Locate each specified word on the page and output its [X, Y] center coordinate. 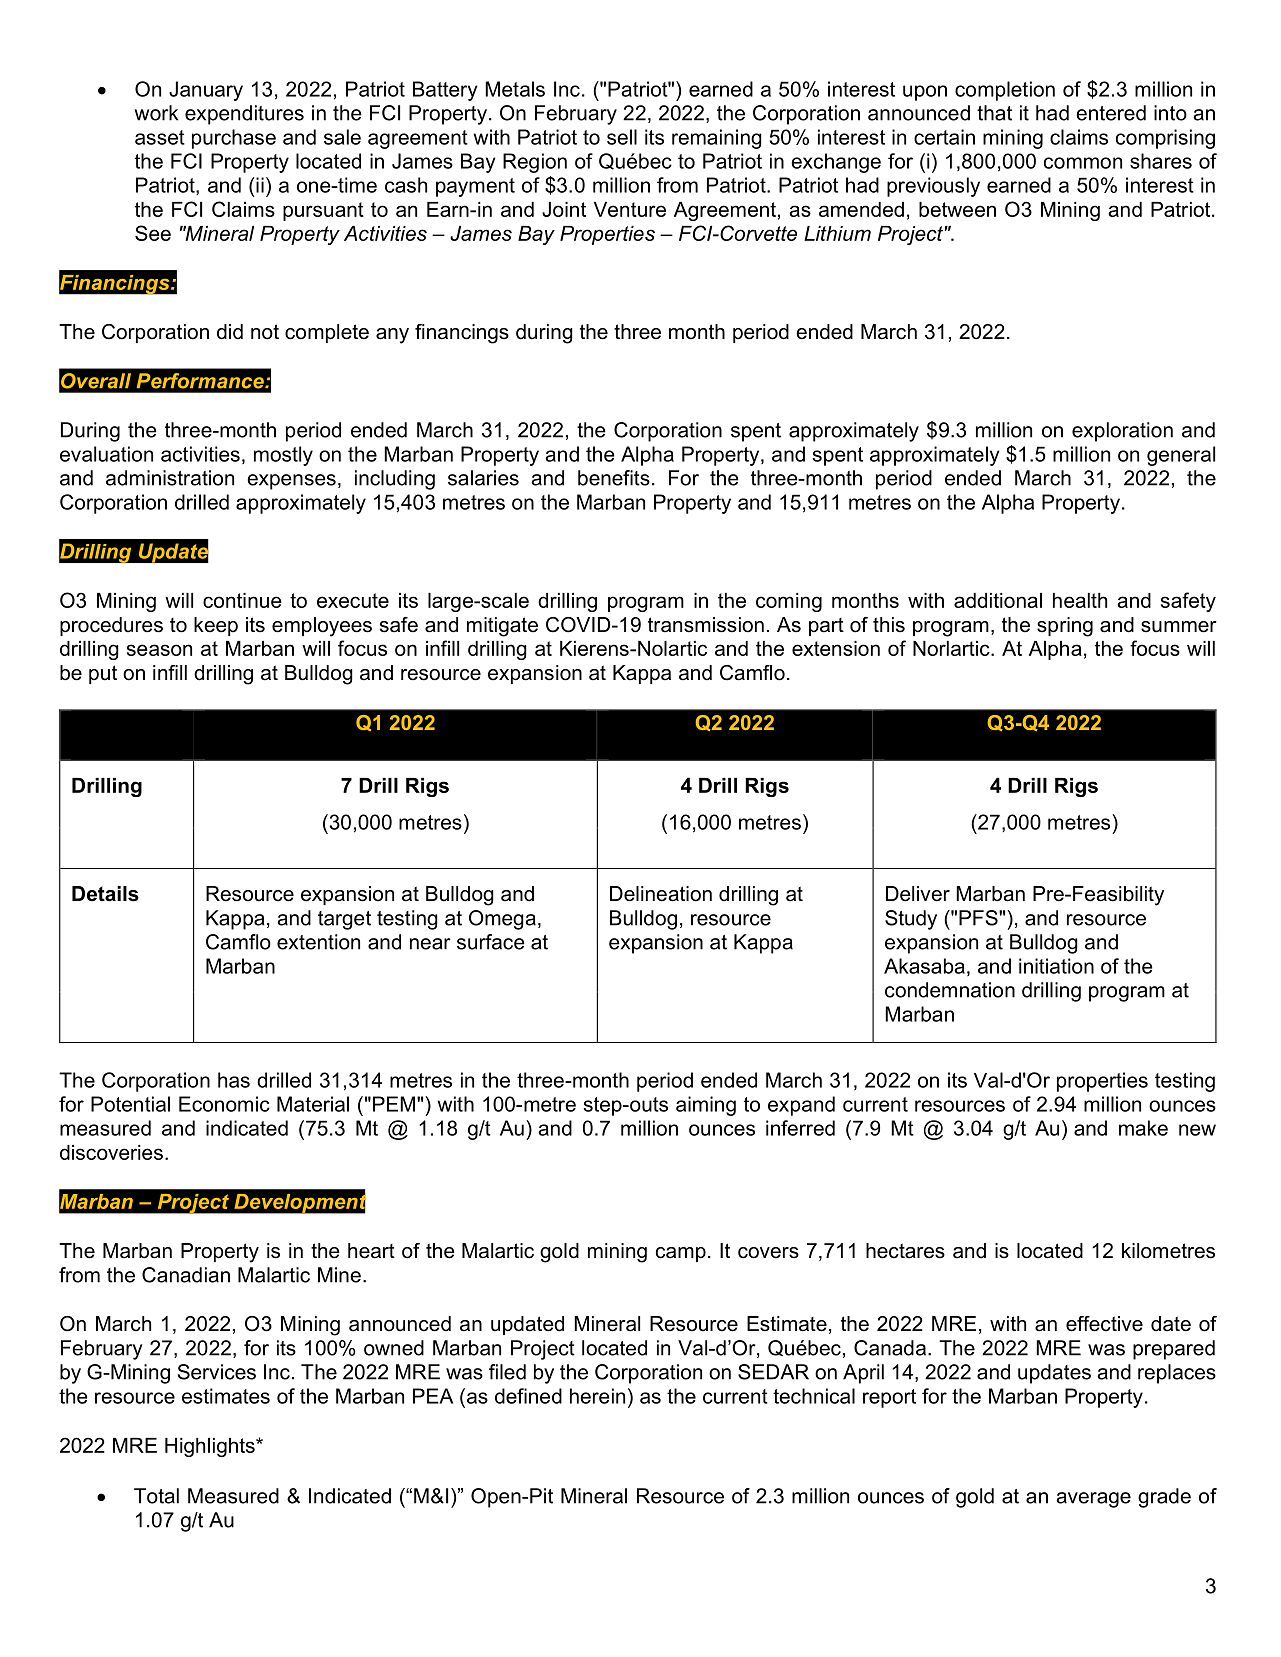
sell [622, 137]
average [1093, 1500]
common [1083, 163]
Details [105, 894]
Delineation [661, 894]
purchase [234, 139]
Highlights [211, 1447]
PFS [979, 918]
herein [597, 1396]
